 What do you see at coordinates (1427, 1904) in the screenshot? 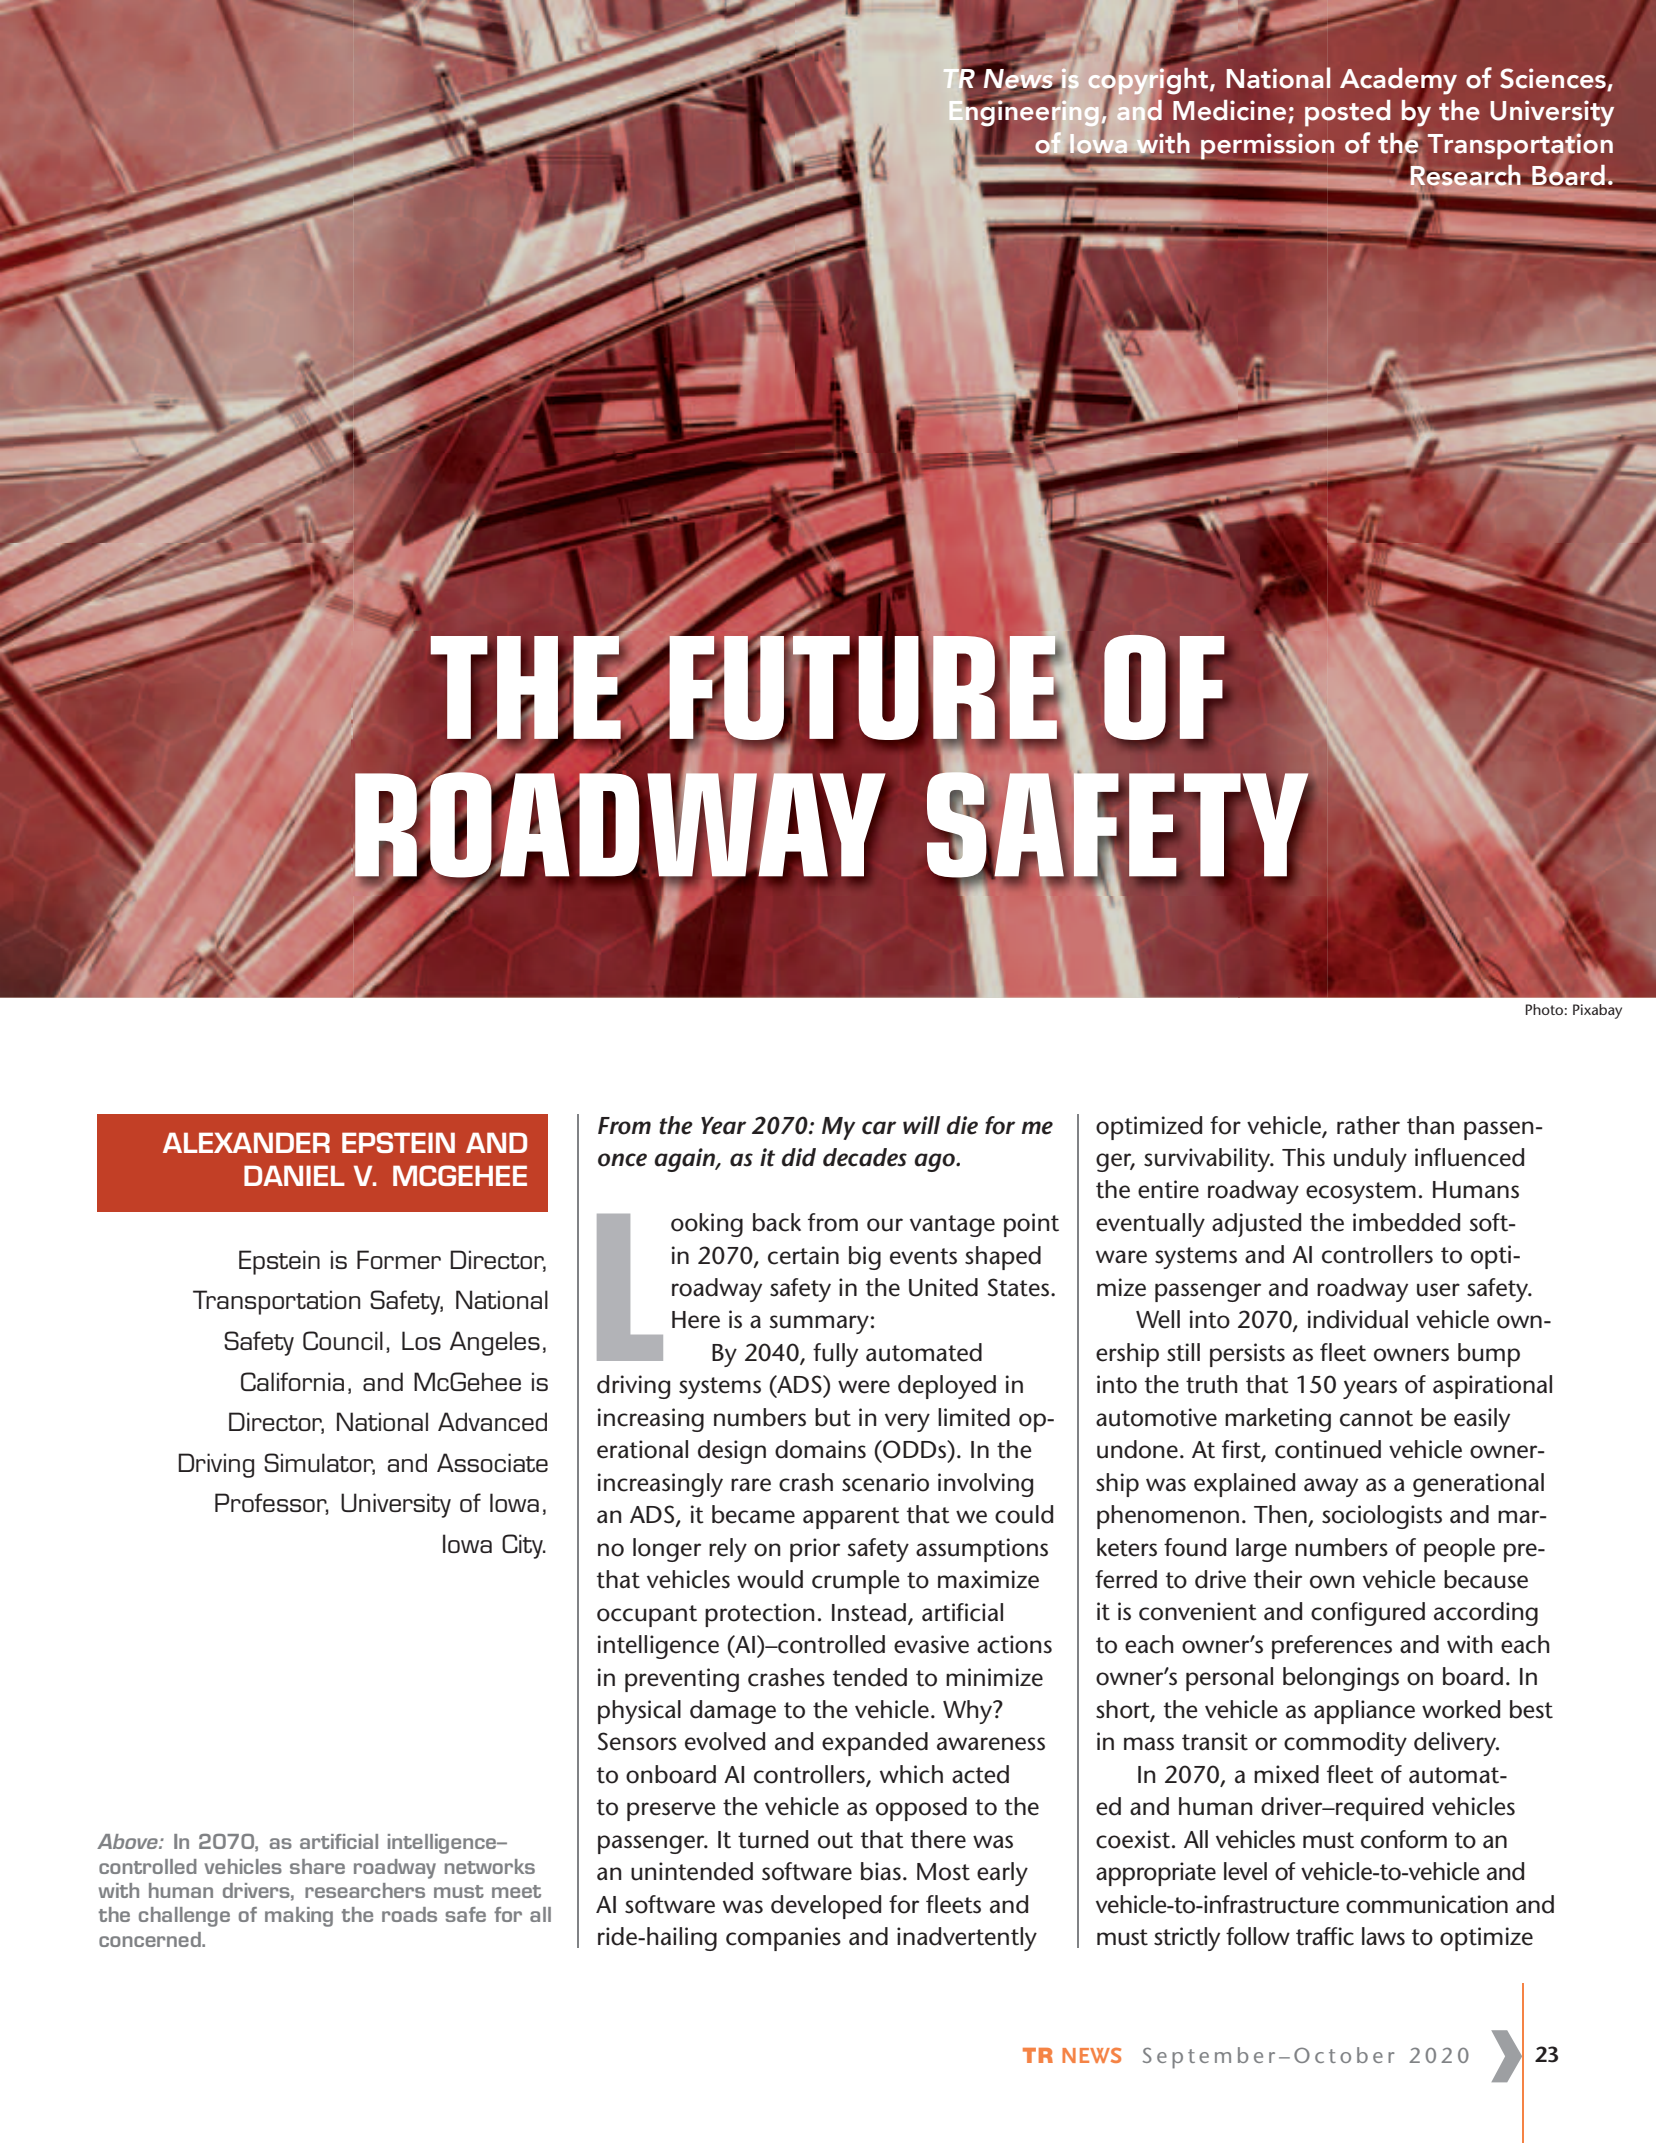
I see `communication` at bounding box center [1427, 1904].
